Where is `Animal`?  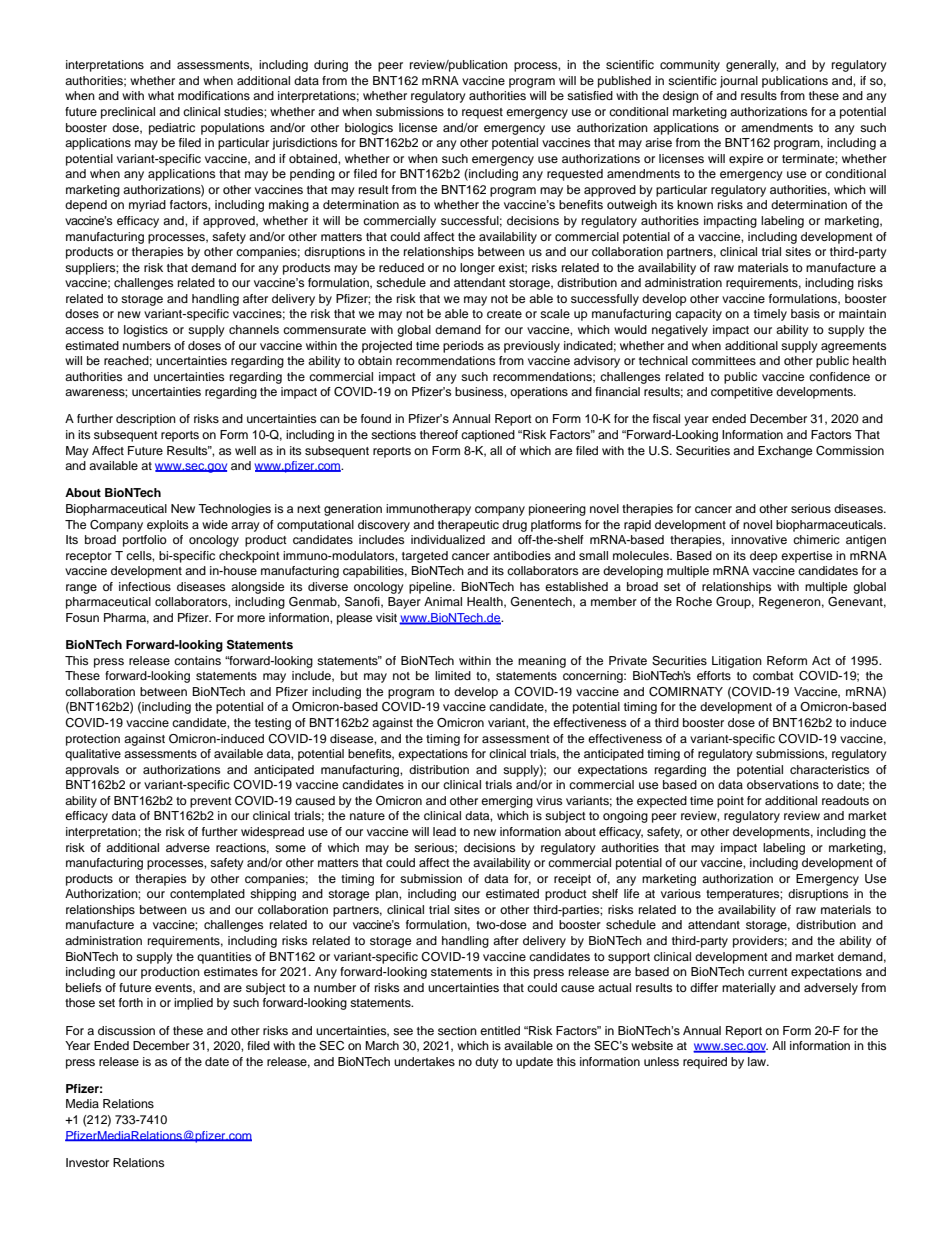
Animal is located at coordinates (443, 601).
